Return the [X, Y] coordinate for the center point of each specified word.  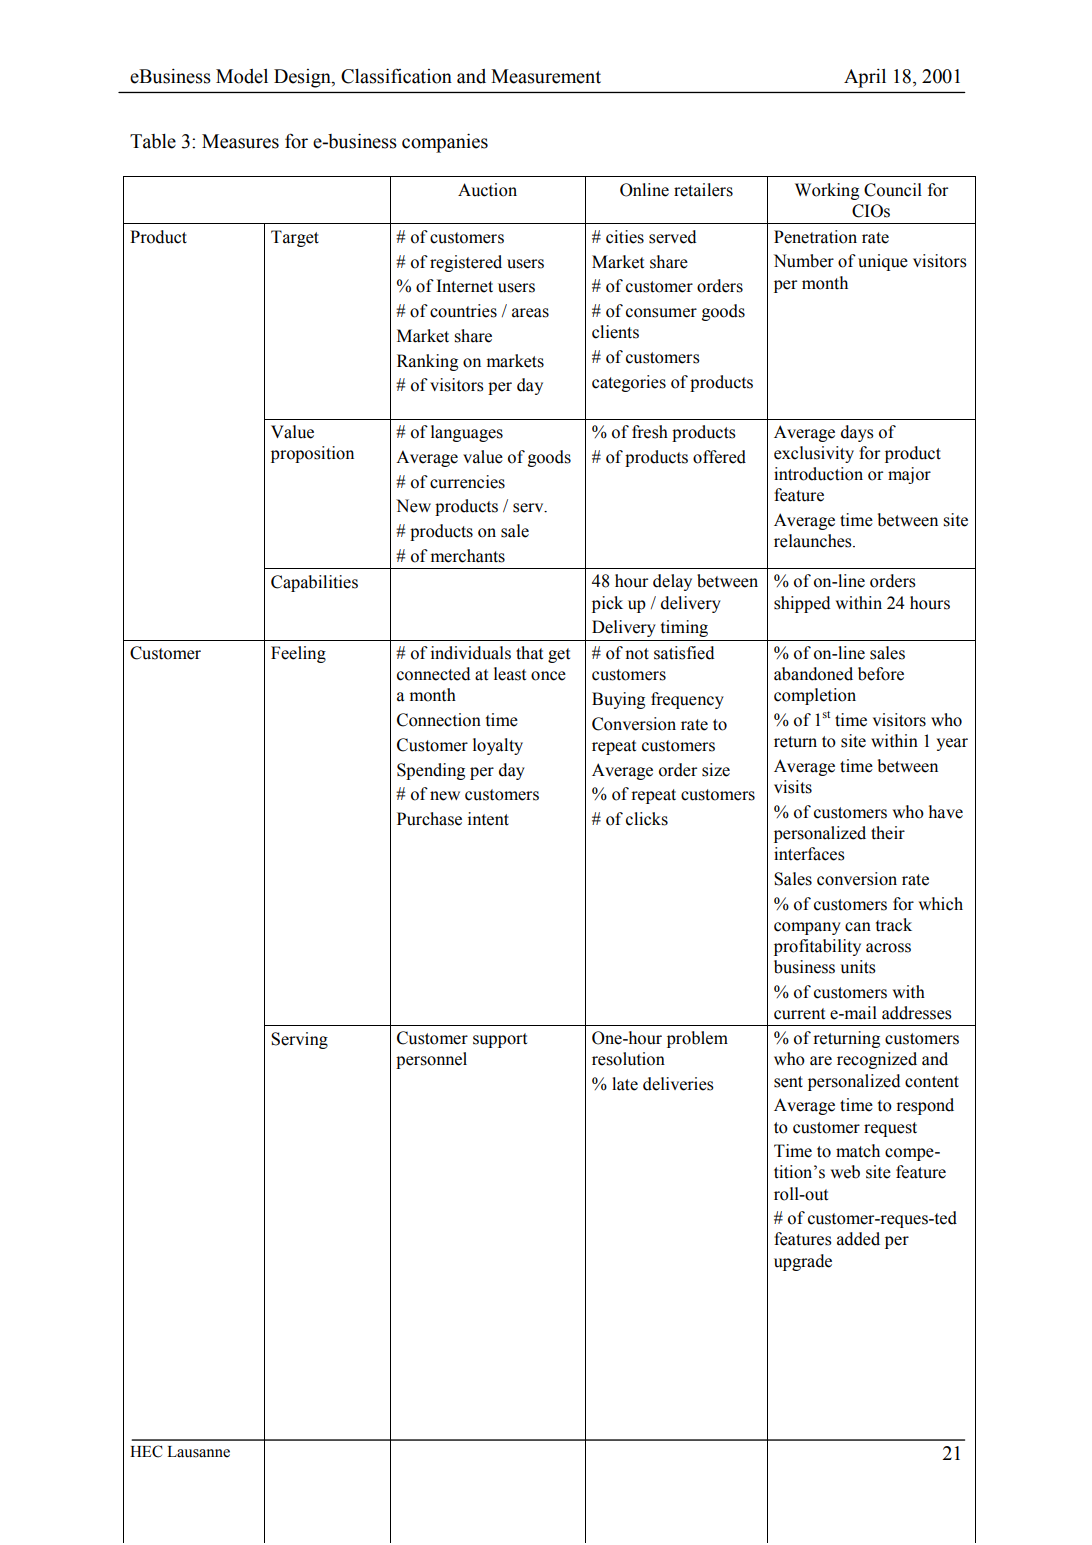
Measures [240, 141]
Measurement [546, 76]
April [865, 78]
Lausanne [198, 1452]
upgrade [803, 1262]
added [858, 1239]
